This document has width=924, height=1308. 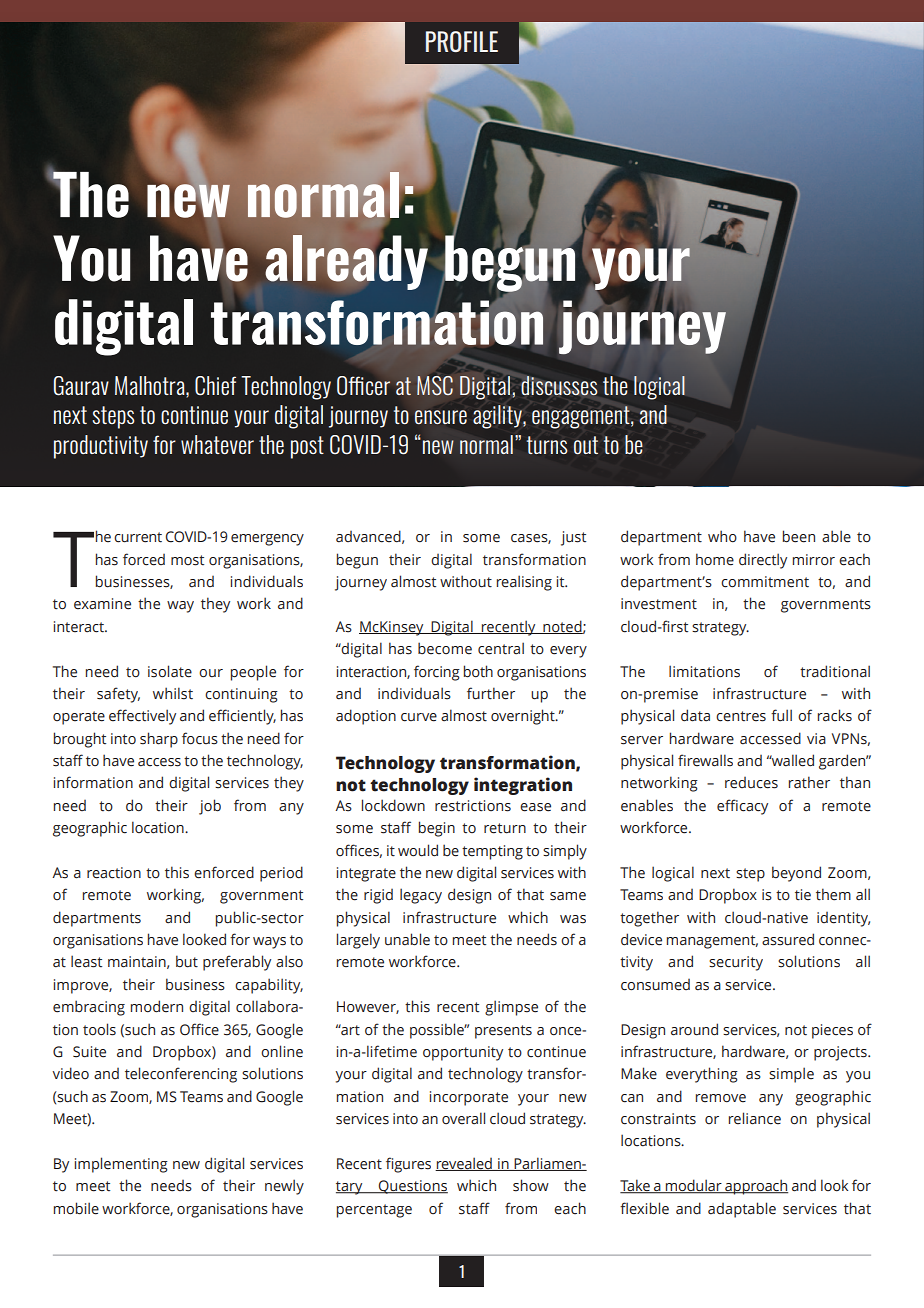 I want to click on PROFILE, so click(x=462, y=41).
